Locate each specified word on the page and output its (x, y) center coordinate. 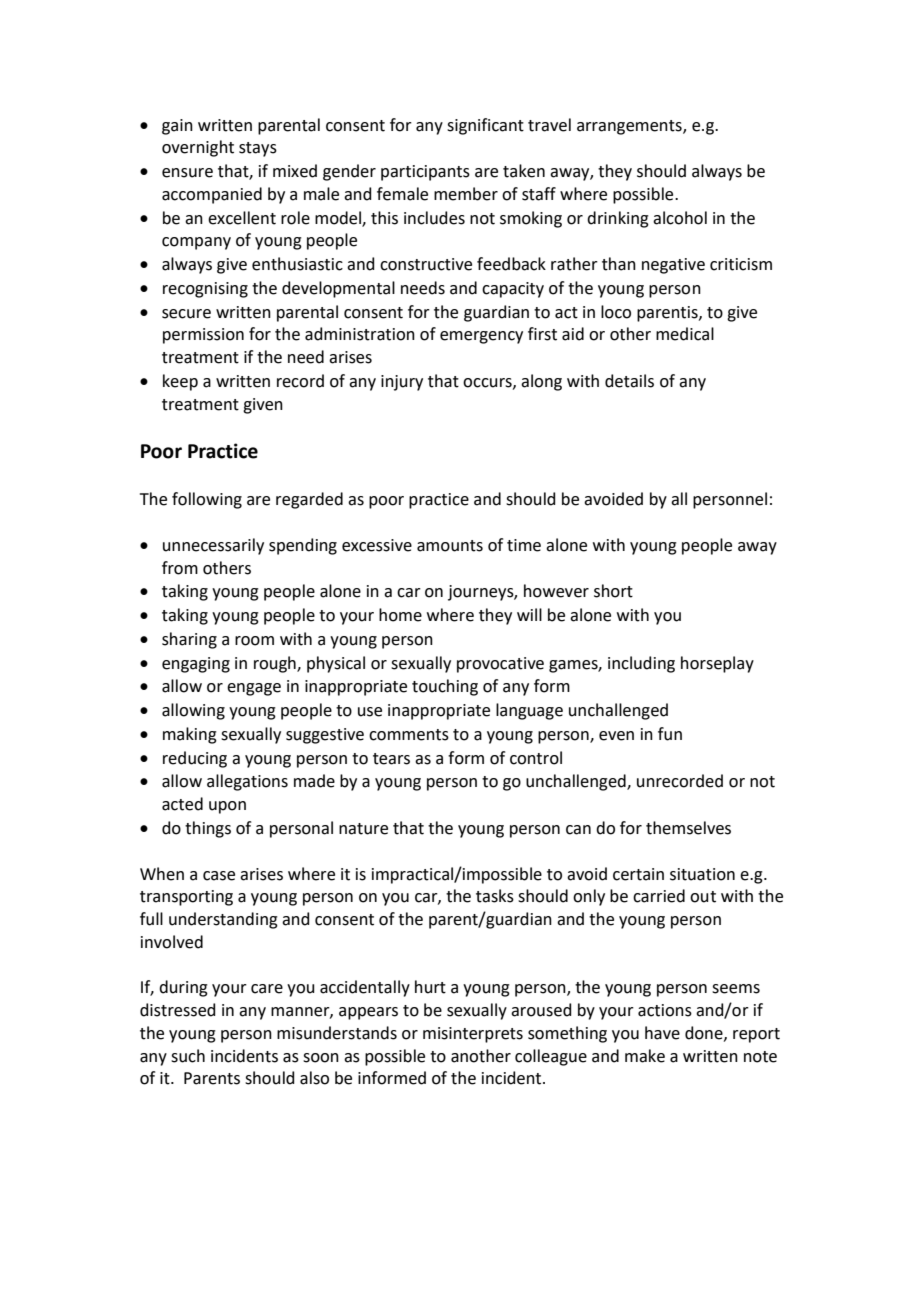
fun (670, 734)
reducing (195, 759)
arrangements (630, 127)
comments (409, 735)
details (629, 381)
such (188, 1056)
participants (425, 173)
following (207, 500)
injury (402, 383)
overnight (198, 148)
